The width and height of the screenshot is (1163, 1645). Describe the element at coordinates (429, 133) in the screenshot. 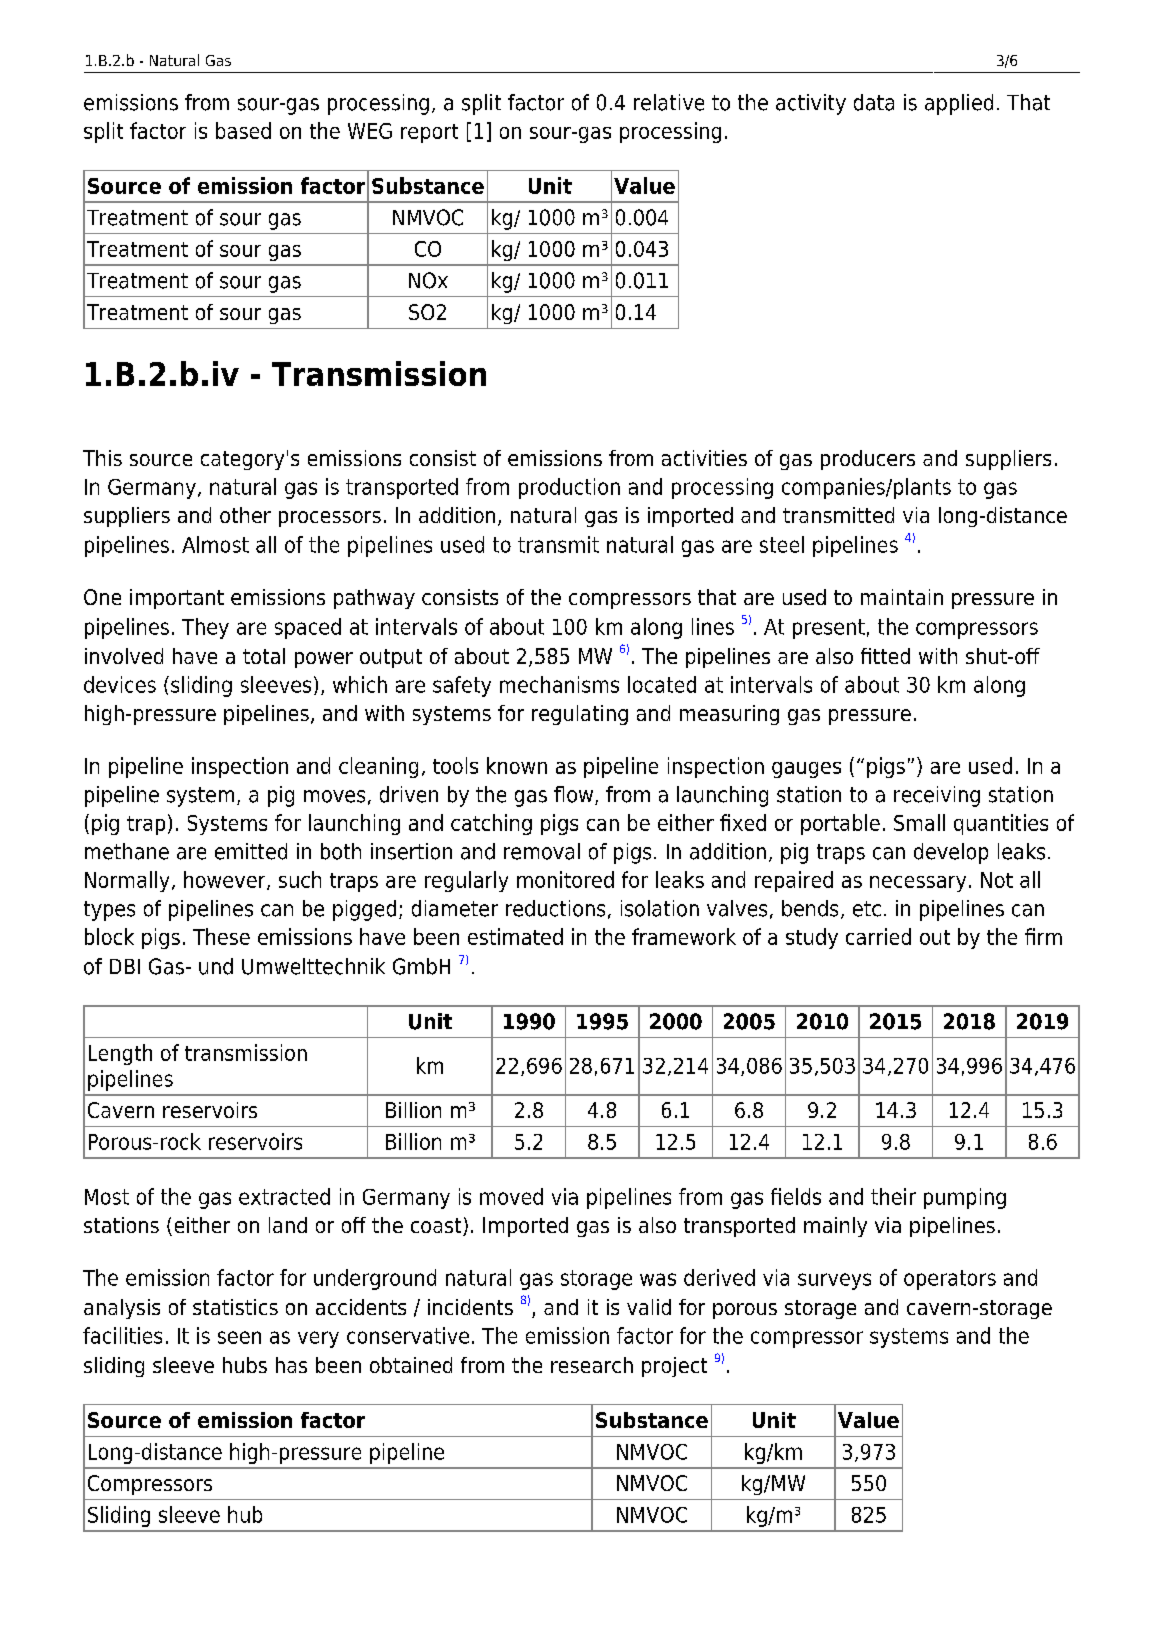

I see `report` at that location.
